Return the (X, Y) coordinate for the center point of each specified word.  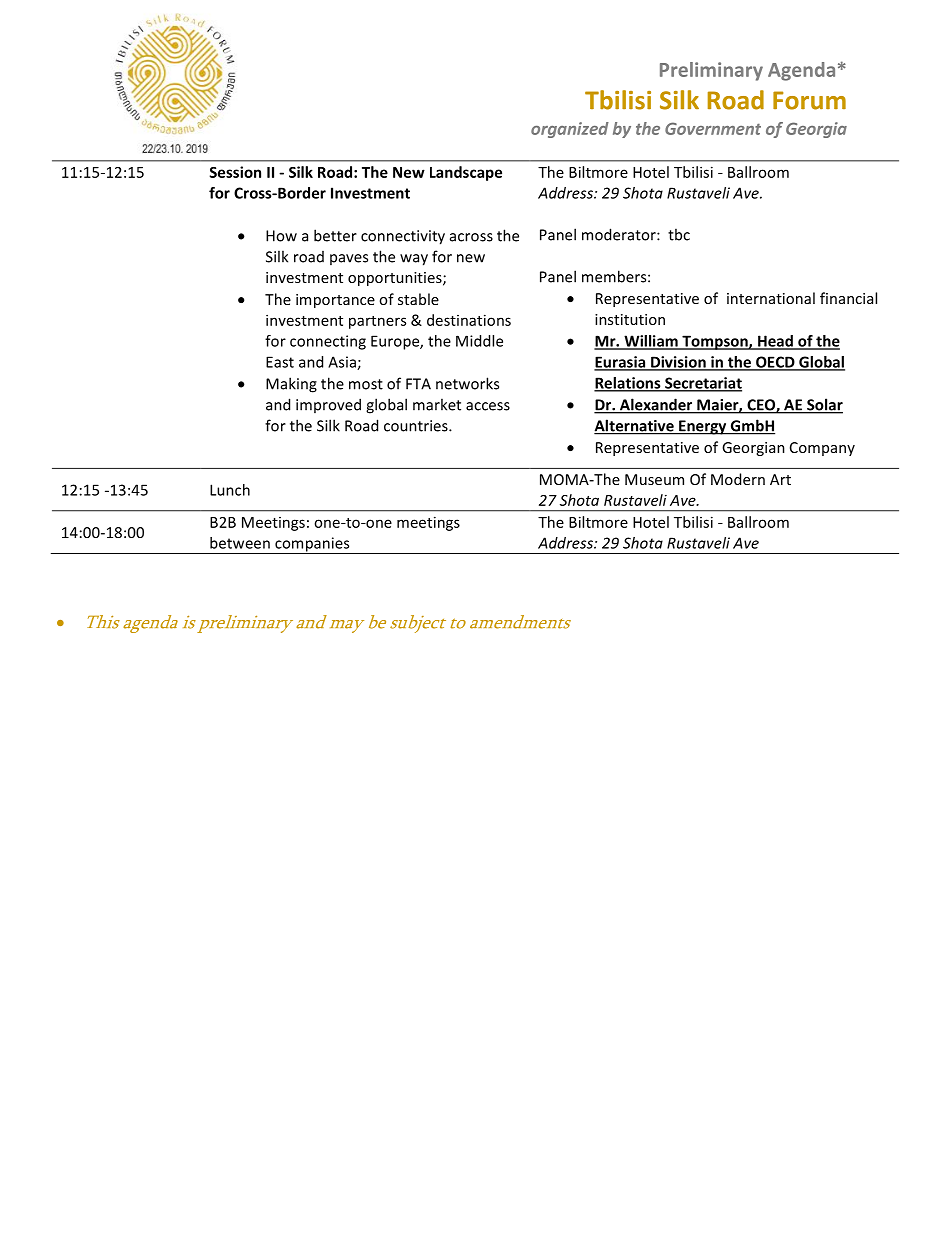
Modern (738, 479)
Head (775, 342)
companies (312, 545)
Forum (809, 100)
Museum (654, 479)
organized (570, 130)
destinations (469, 320)
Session (235, 172)
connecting (328, 342)
